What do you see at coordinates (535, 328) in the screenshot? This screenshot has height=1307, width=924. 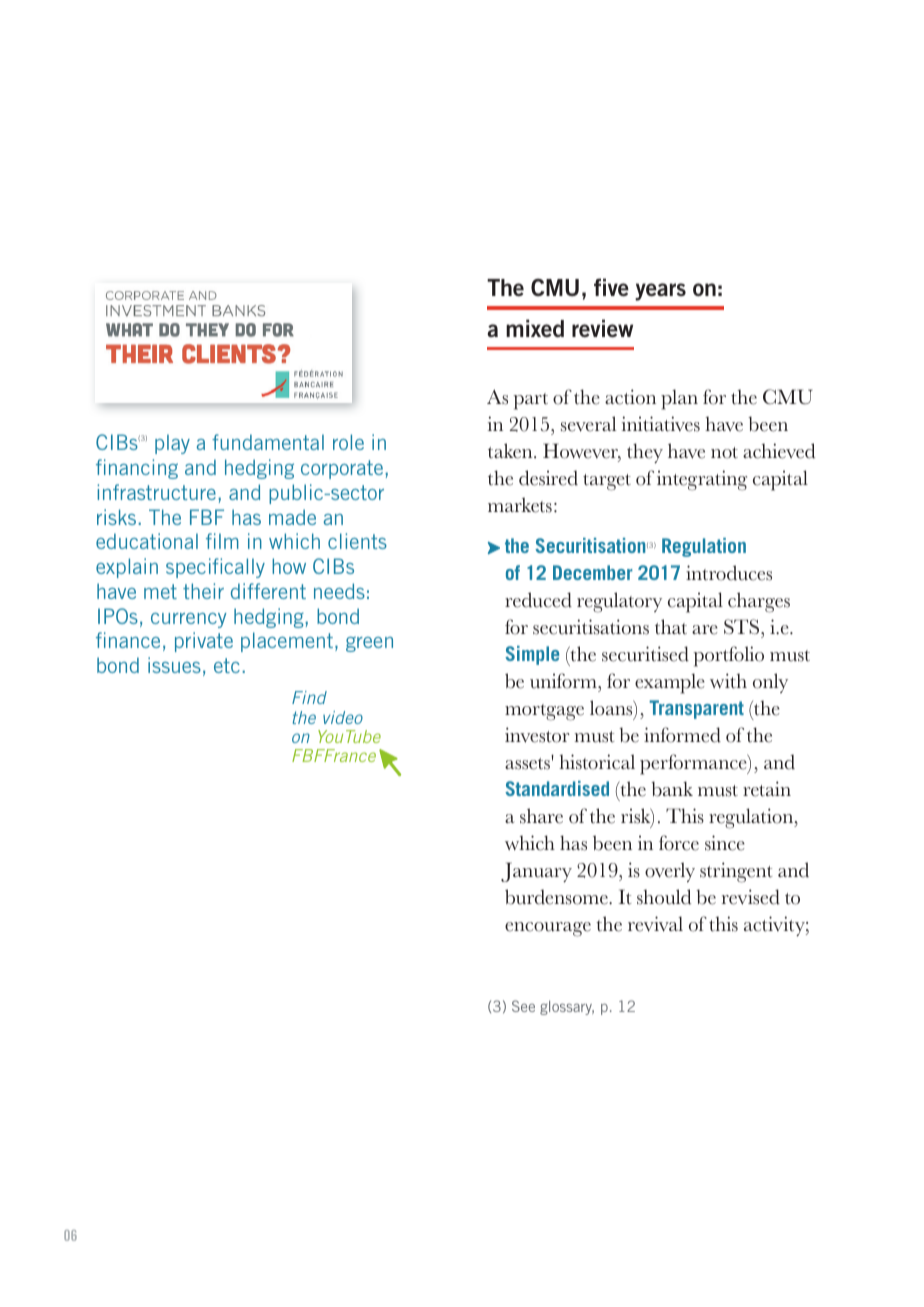 I see `mixed` at bounding box center [535, 328].
